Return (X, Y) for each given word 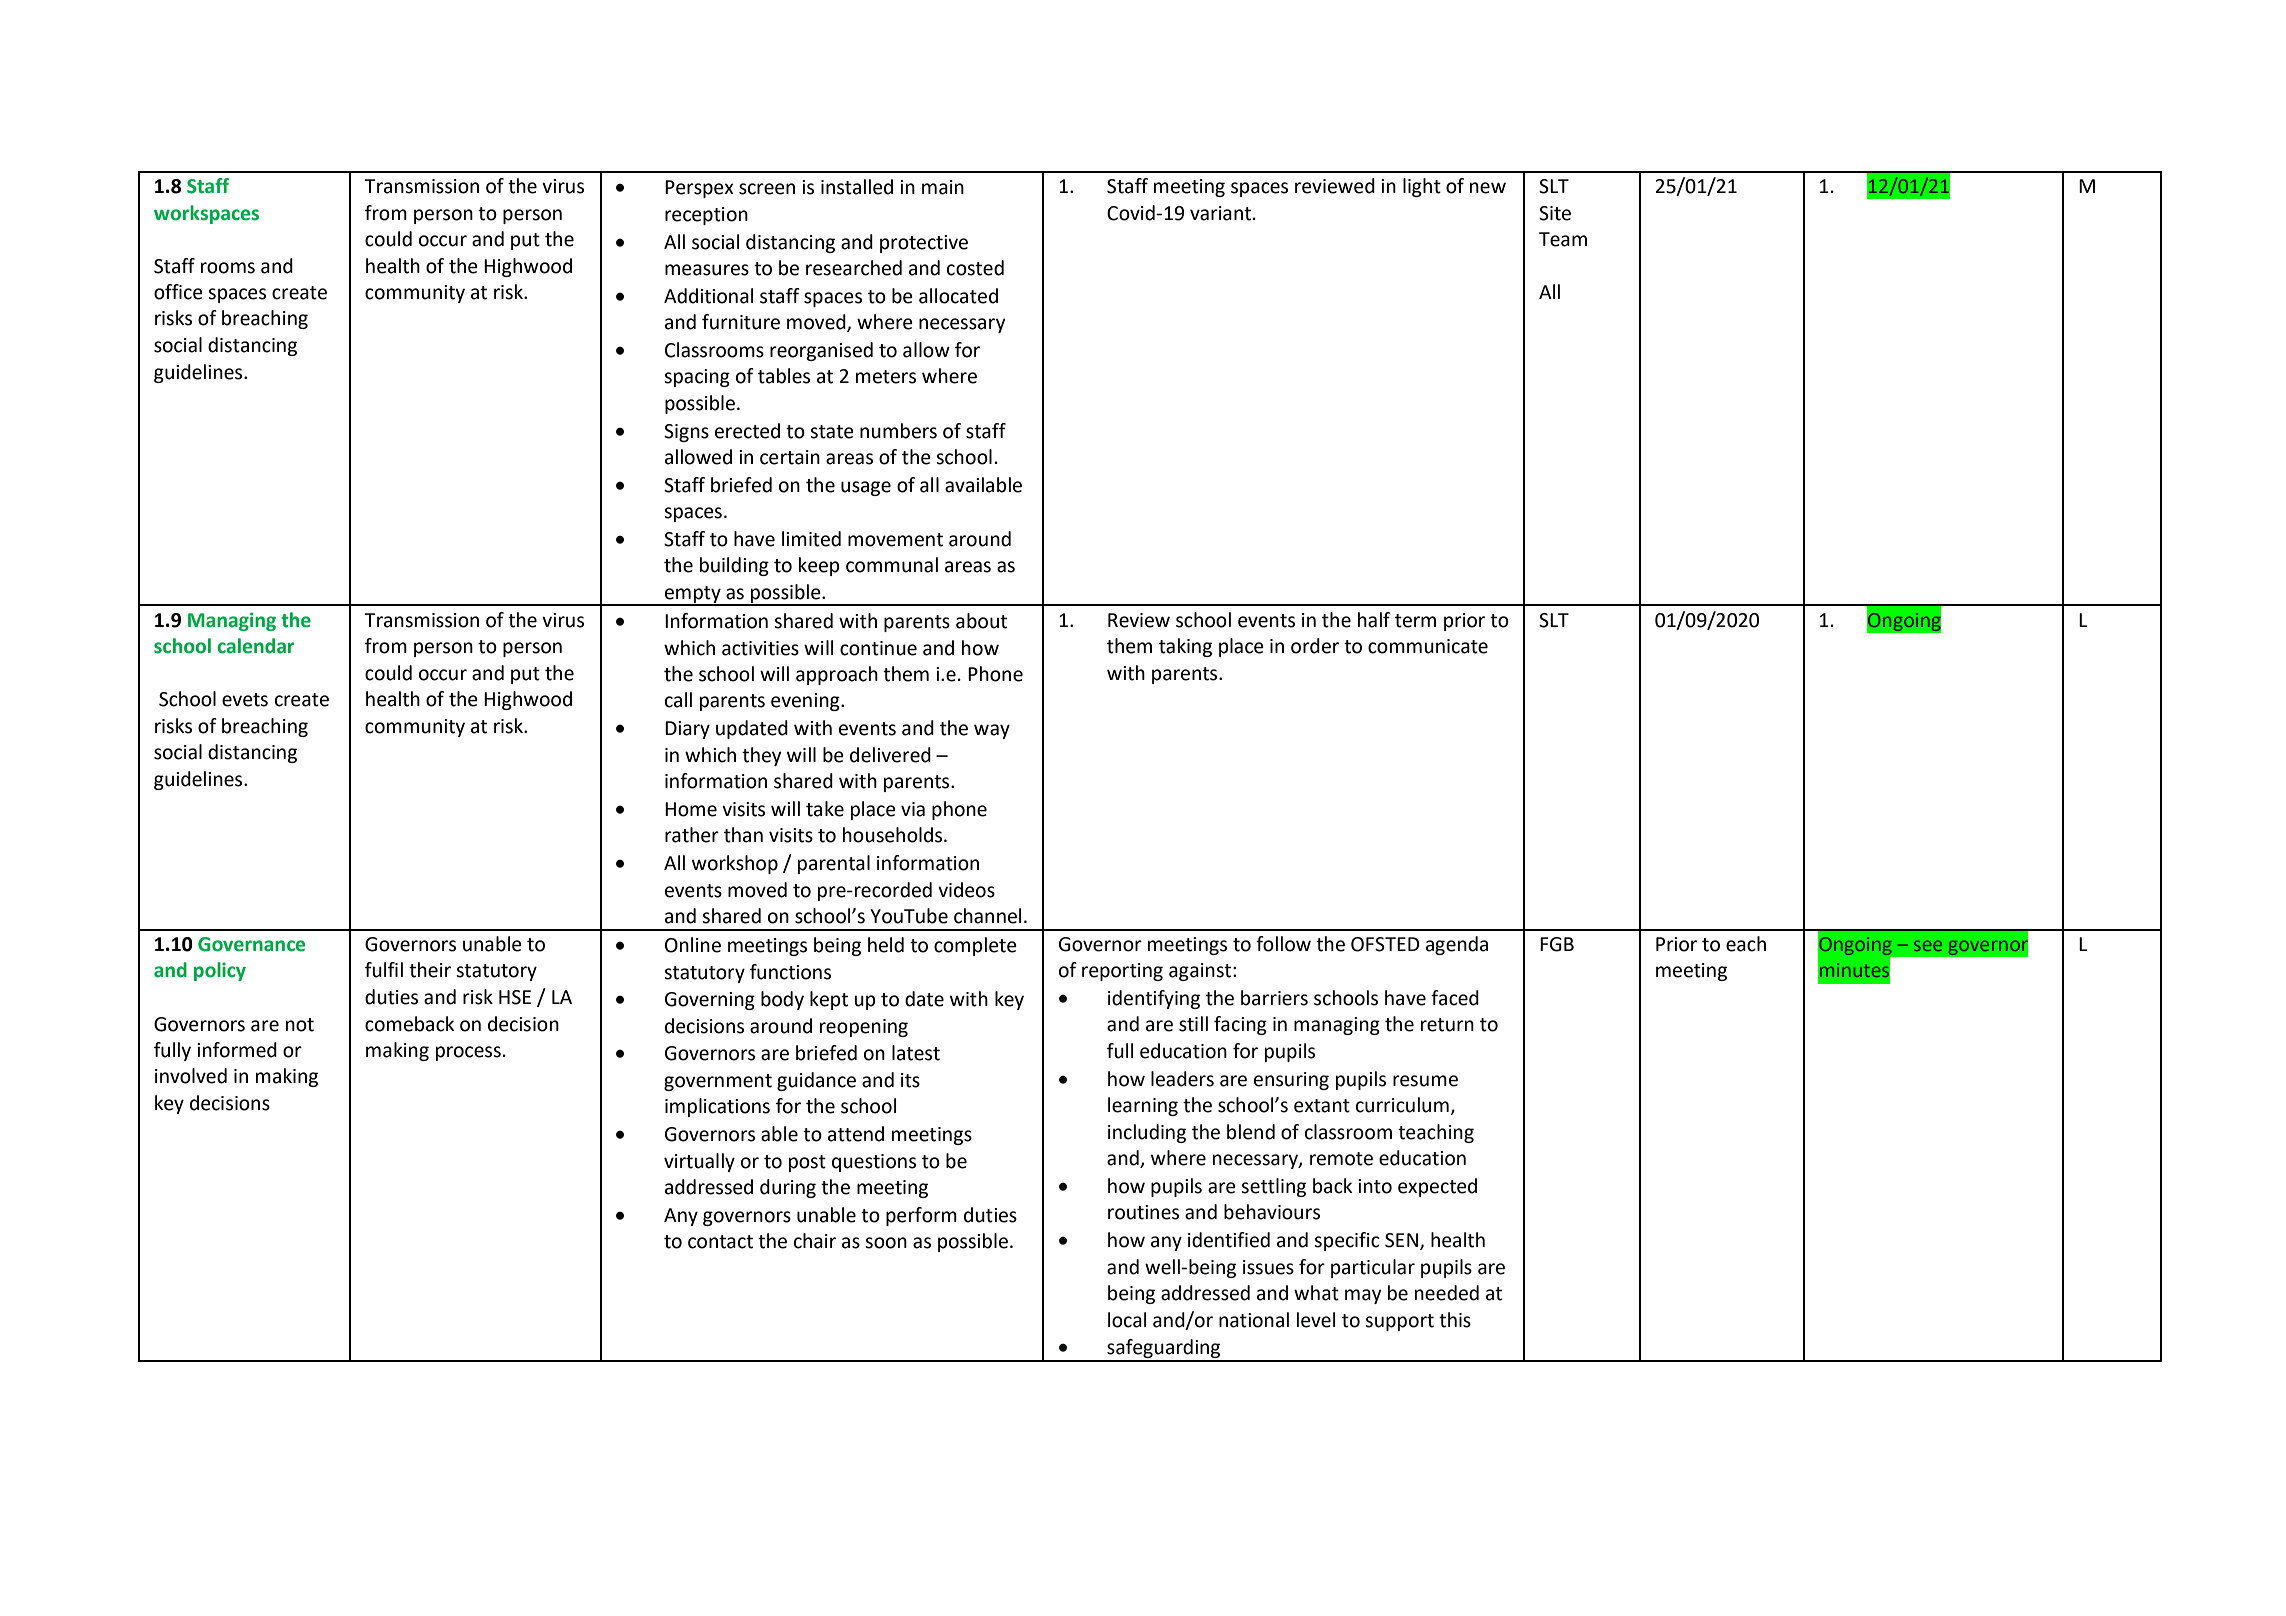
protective (924, 244)
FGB (1557, 944)
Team (1563, 239)
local (1127, 1320)
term (1415, 621)
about (981, 621)
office (178, 292)
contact (720, 1242)
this (1455, 1320)
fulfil (384, 970)
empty (693, 595)
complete (975, 946)
